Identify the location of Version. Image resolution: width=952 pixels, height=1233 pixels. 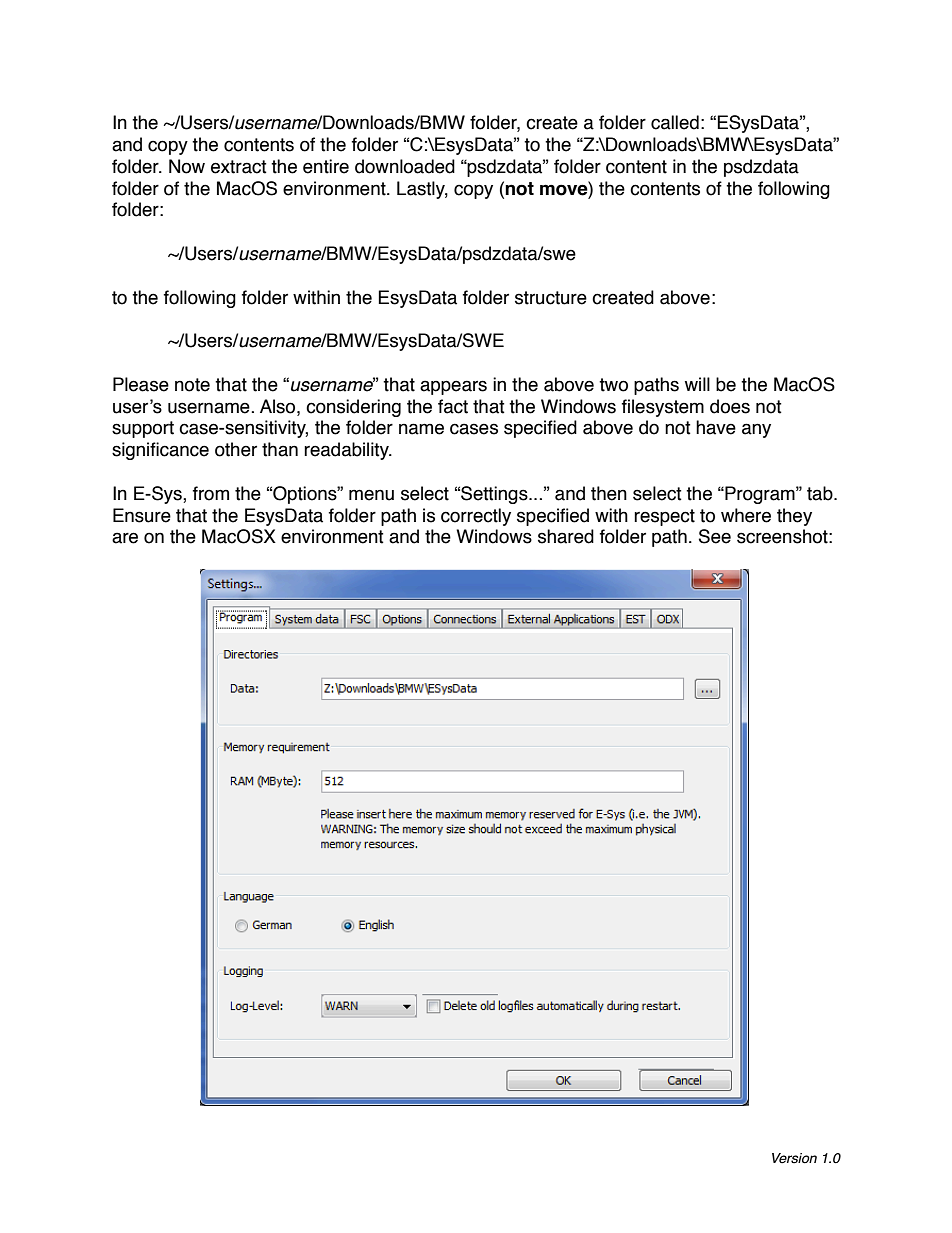
(794, 1158).
